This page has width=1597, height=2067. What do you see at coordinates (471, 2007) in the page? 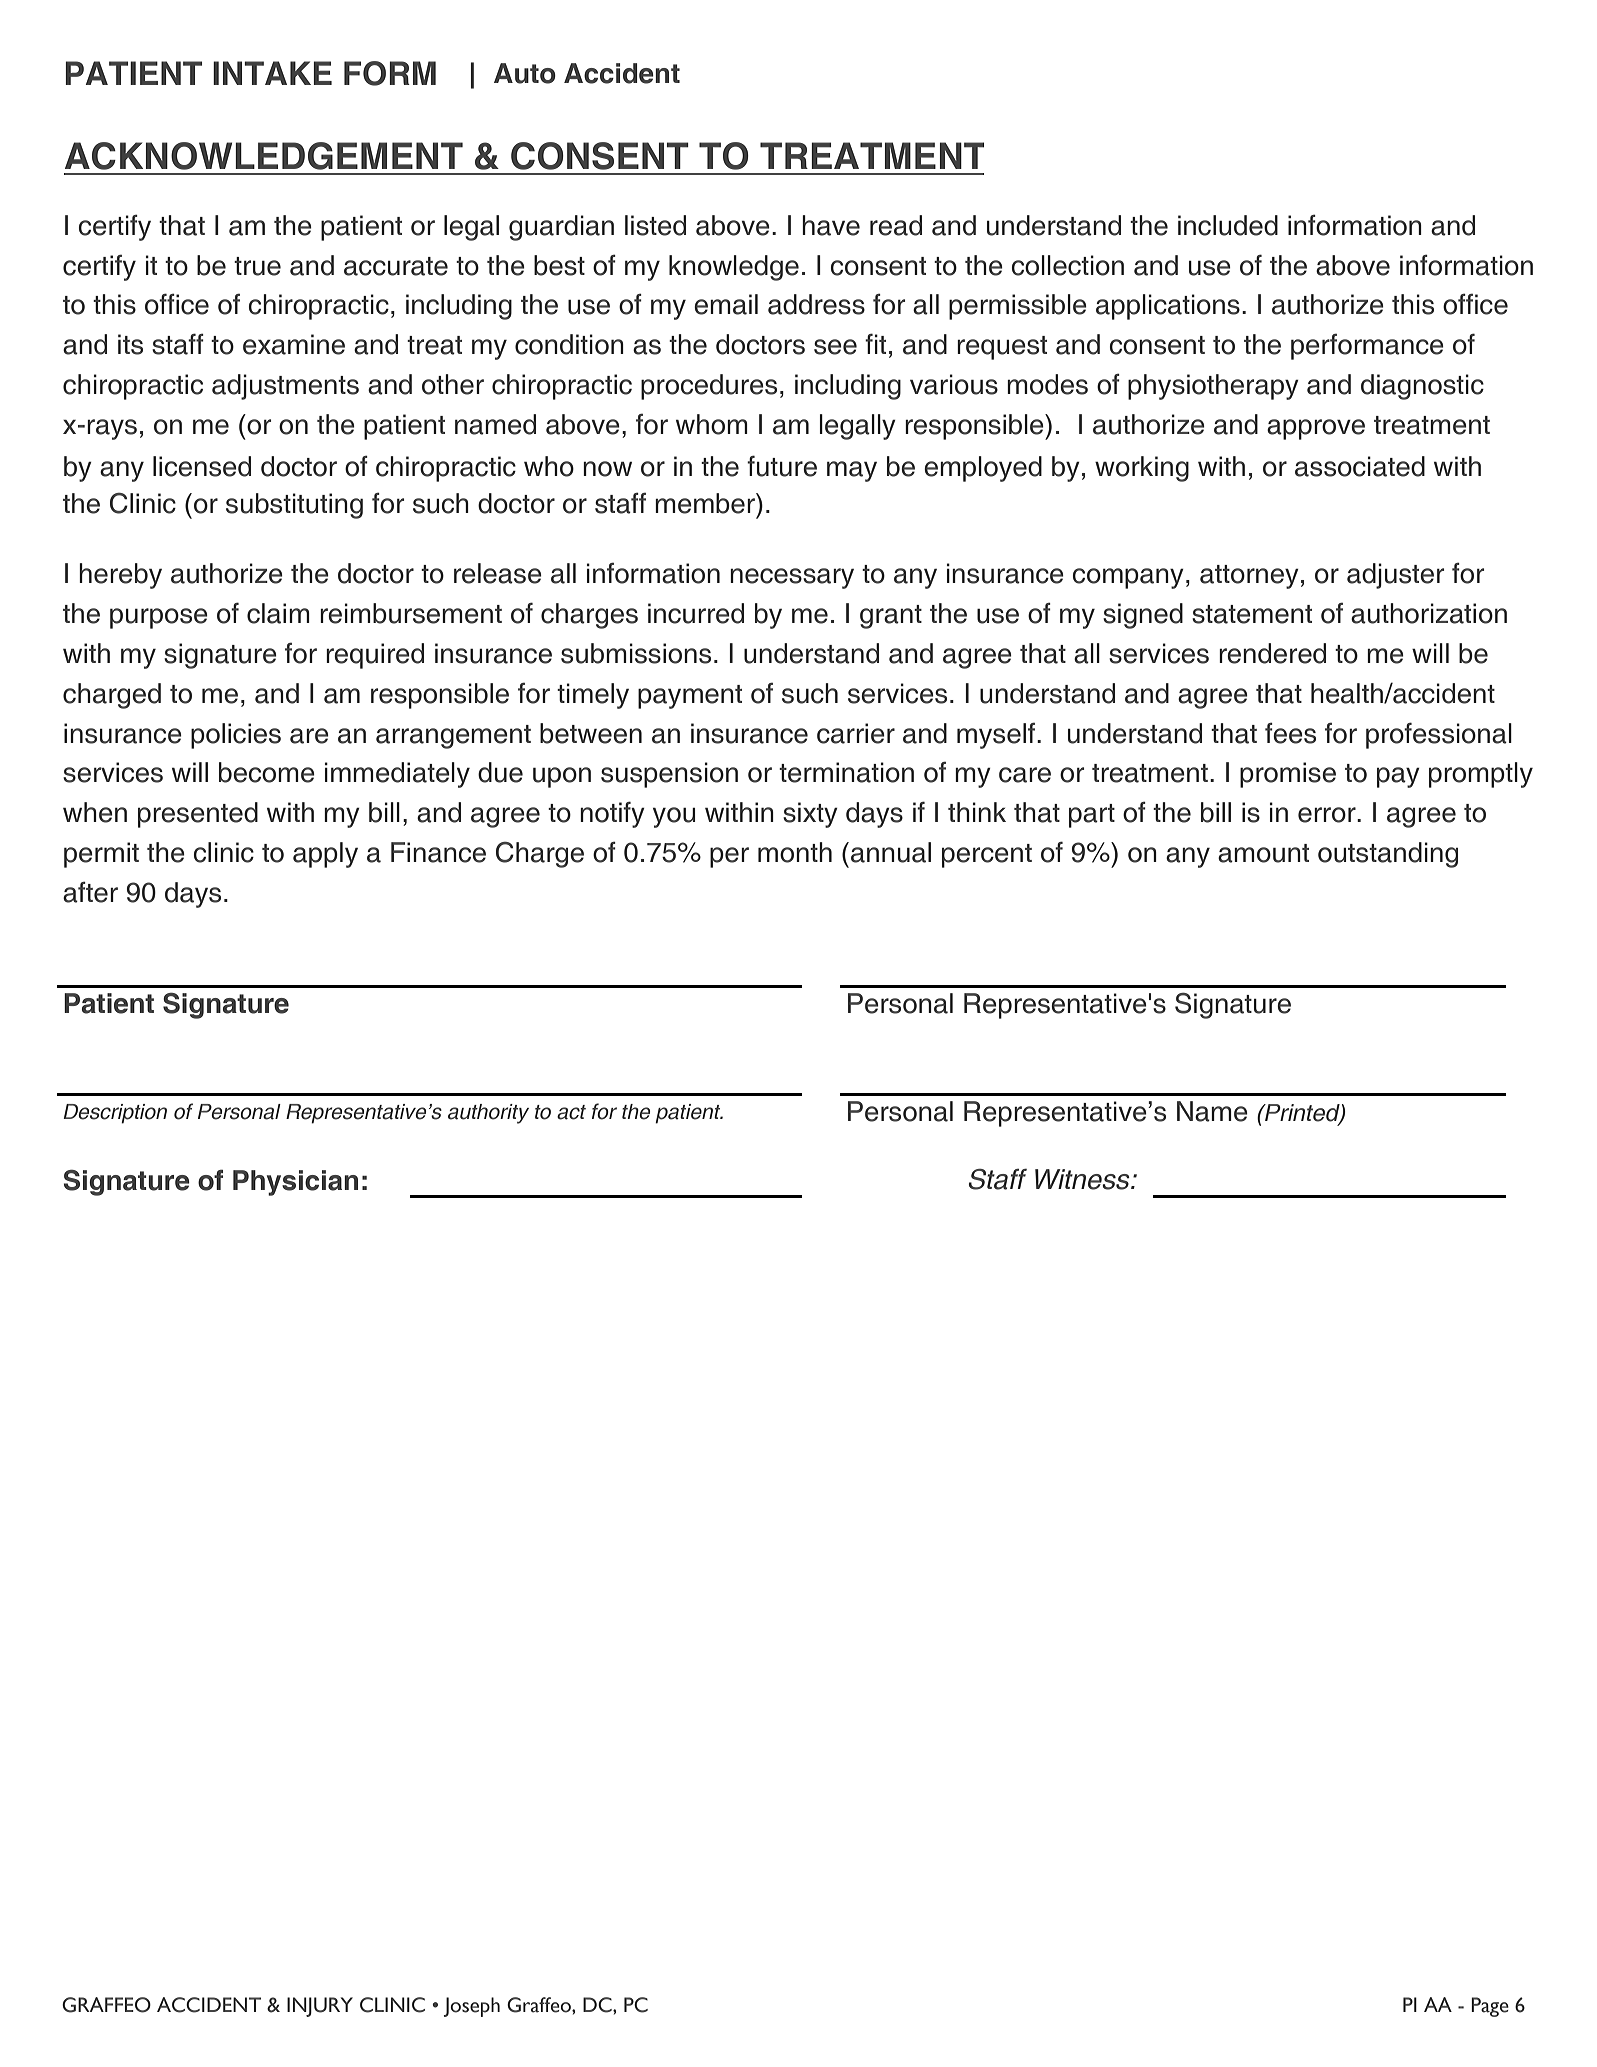
I see `Joseph` at bounding box center [471, 2007].
